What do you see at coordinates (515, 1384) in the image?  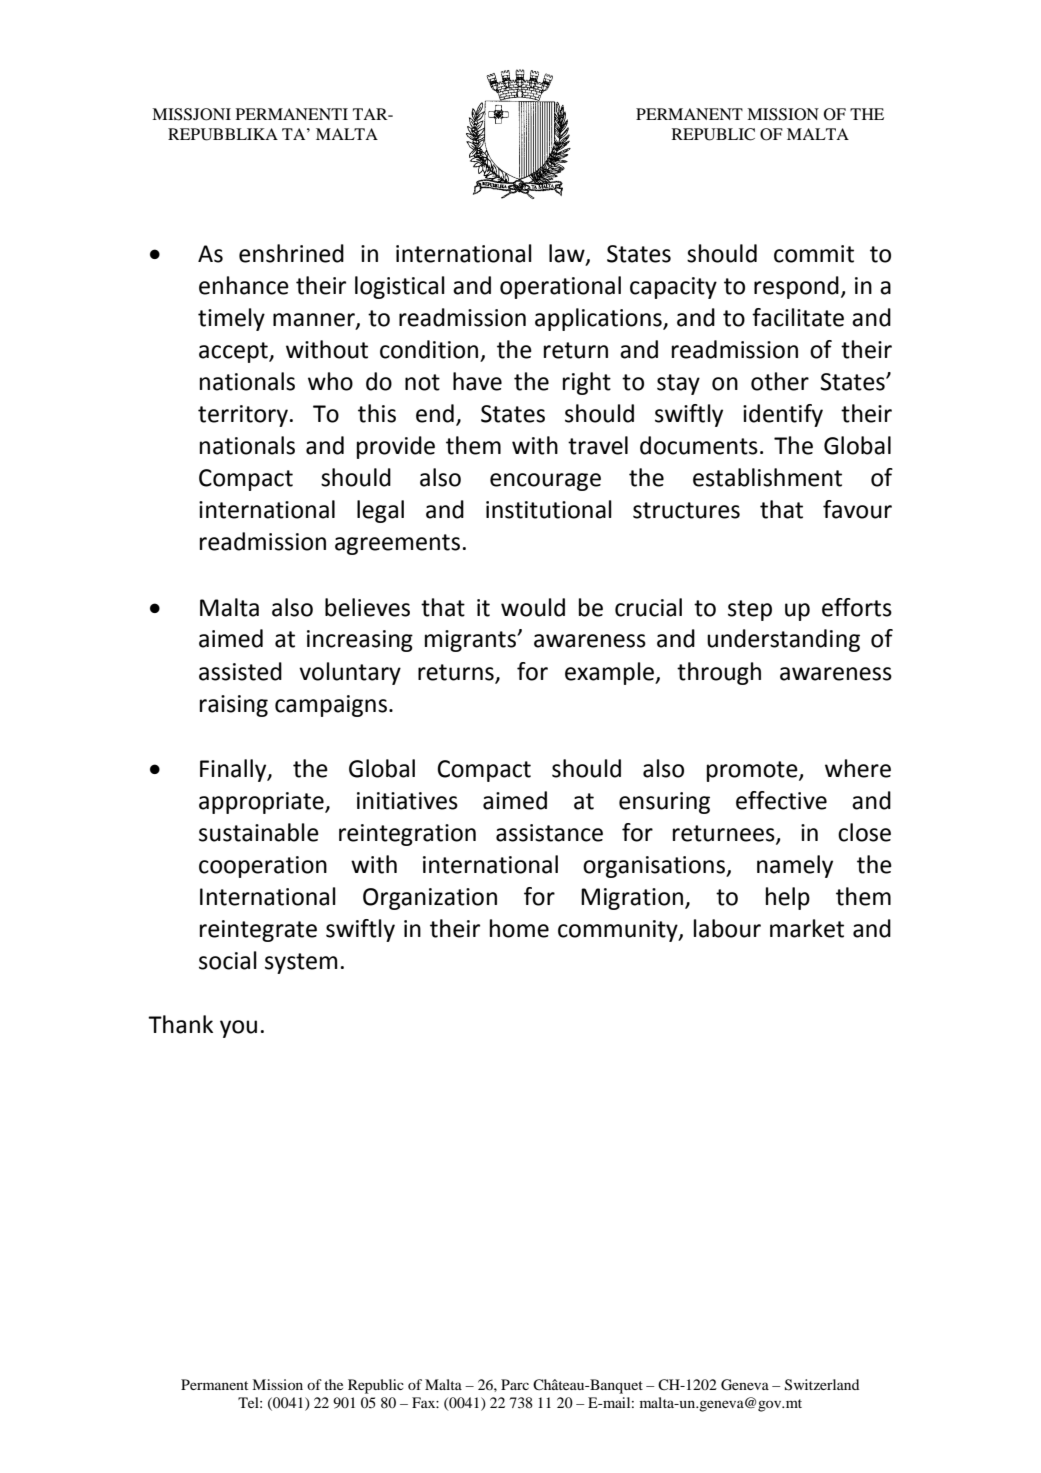 I see `Parc` at bounding box center [515, 1384].
